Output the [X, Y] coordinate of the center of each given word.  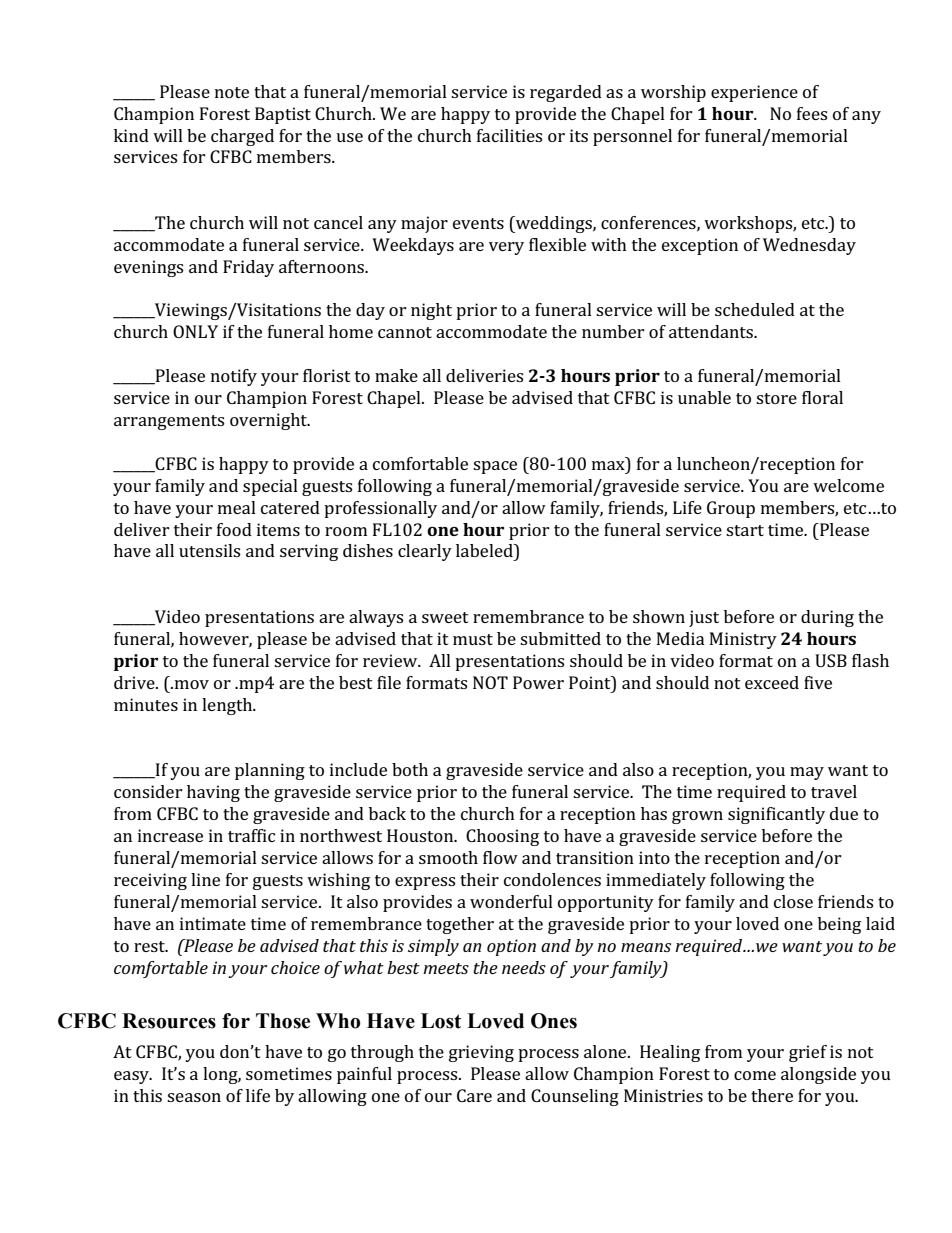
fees [812, 113]
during [827, 618]
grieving [481, 1053]
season [194, 1097]
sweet [445, 617]
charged [242, 137]
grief [808, 1053]
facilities [509, 135]
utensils [209, 550]
